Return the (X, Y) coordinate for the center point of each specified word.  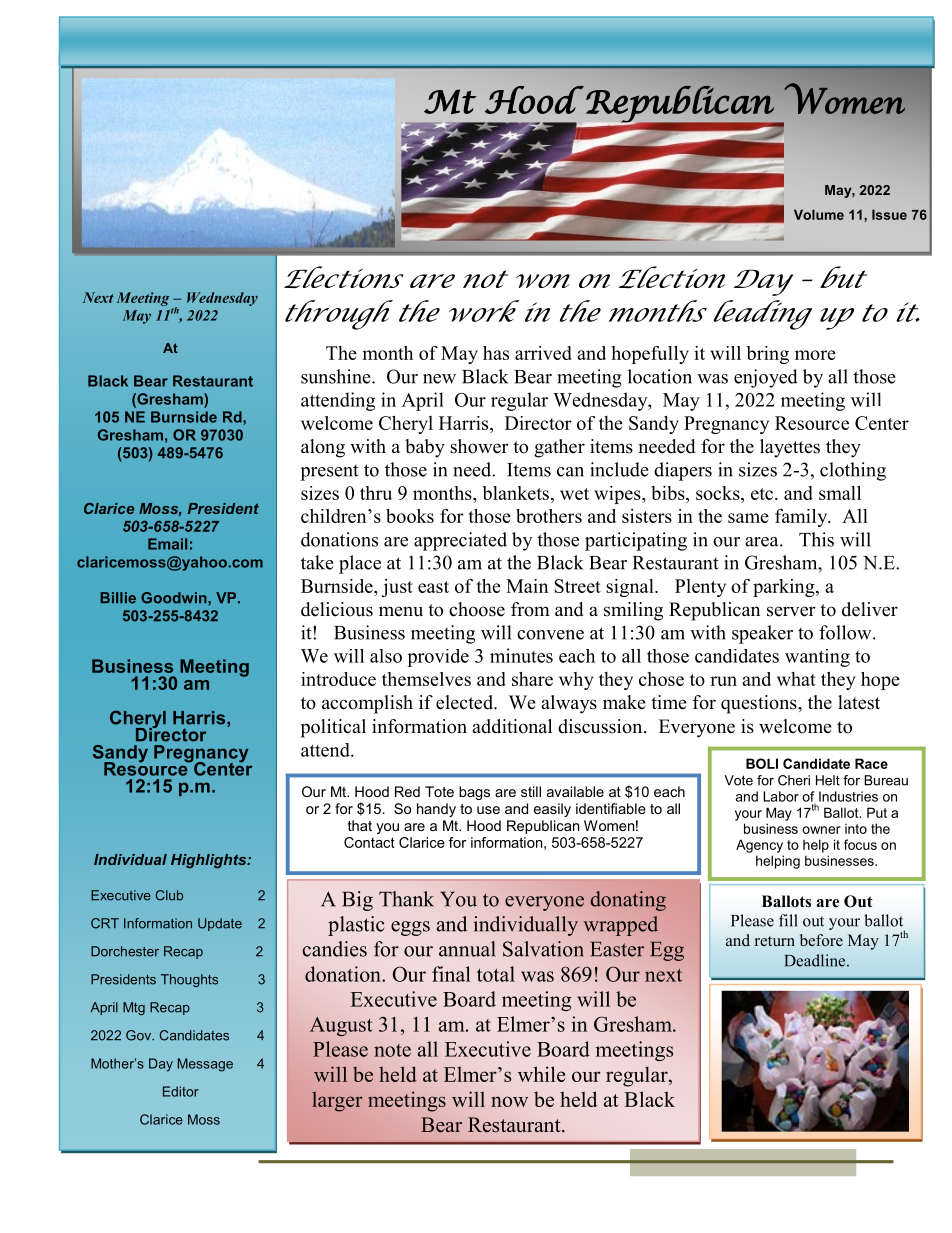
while (541, 1074)
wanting (817, 658)
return (775, 941)
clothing (853, 471)
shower (479, 446)
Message (205, 1065)
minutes (521, 655)
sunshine (337, 376)
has (496, 353)
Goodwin (175, 598)
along (323, 448)
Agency (759, 846)
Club (169, 895)
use (488, 810)
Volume (819, 214)
